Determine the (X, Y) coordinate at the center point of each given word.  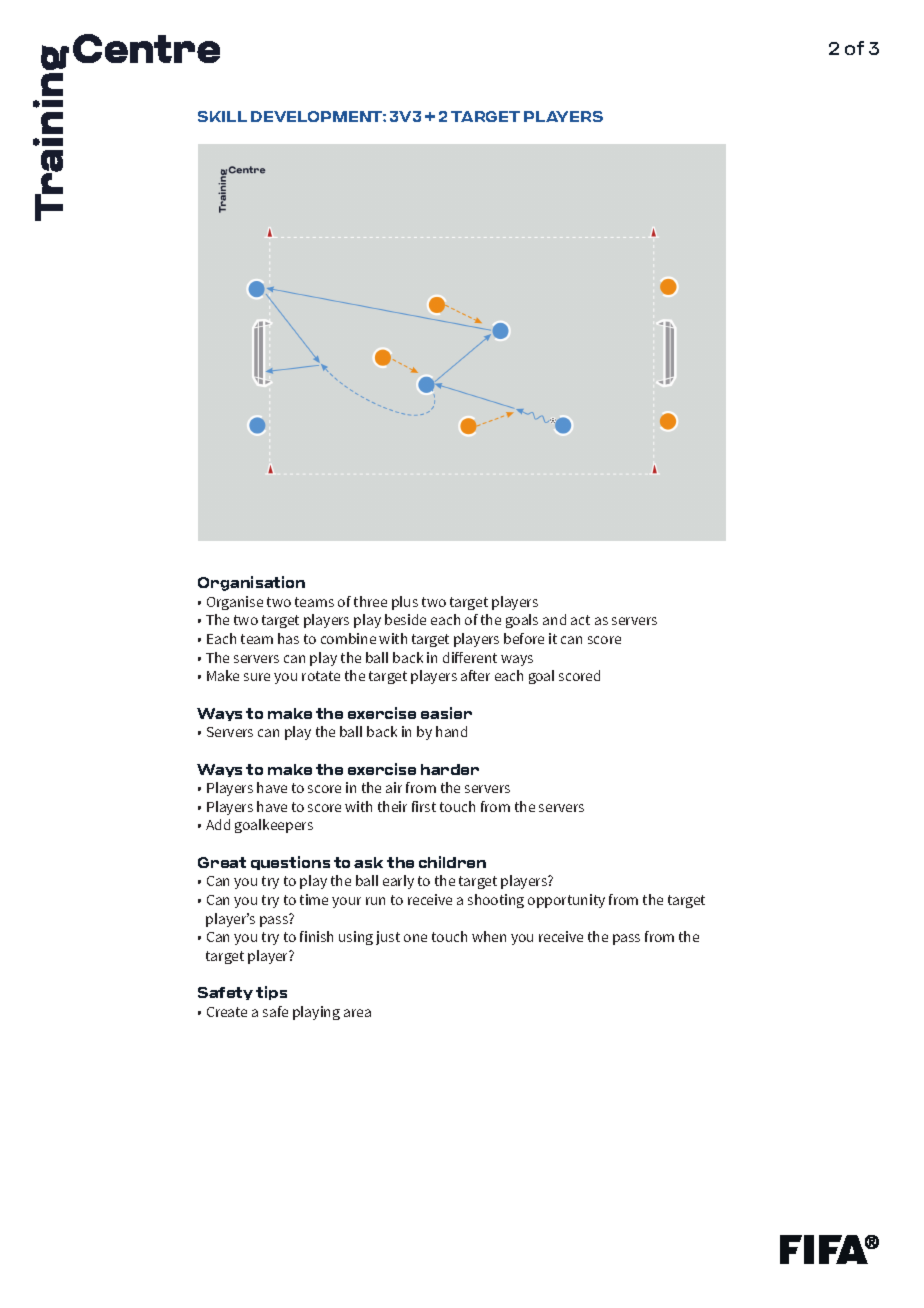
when (489, 936)
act (580, 620)
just (388, 938)
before (524, 638)
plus (405, 603)
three (370, 601)
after (475, 675)
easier (446, 713)
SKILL (222, 116)
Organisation (251, 583)
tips (271, 993)
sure (257, 677)
